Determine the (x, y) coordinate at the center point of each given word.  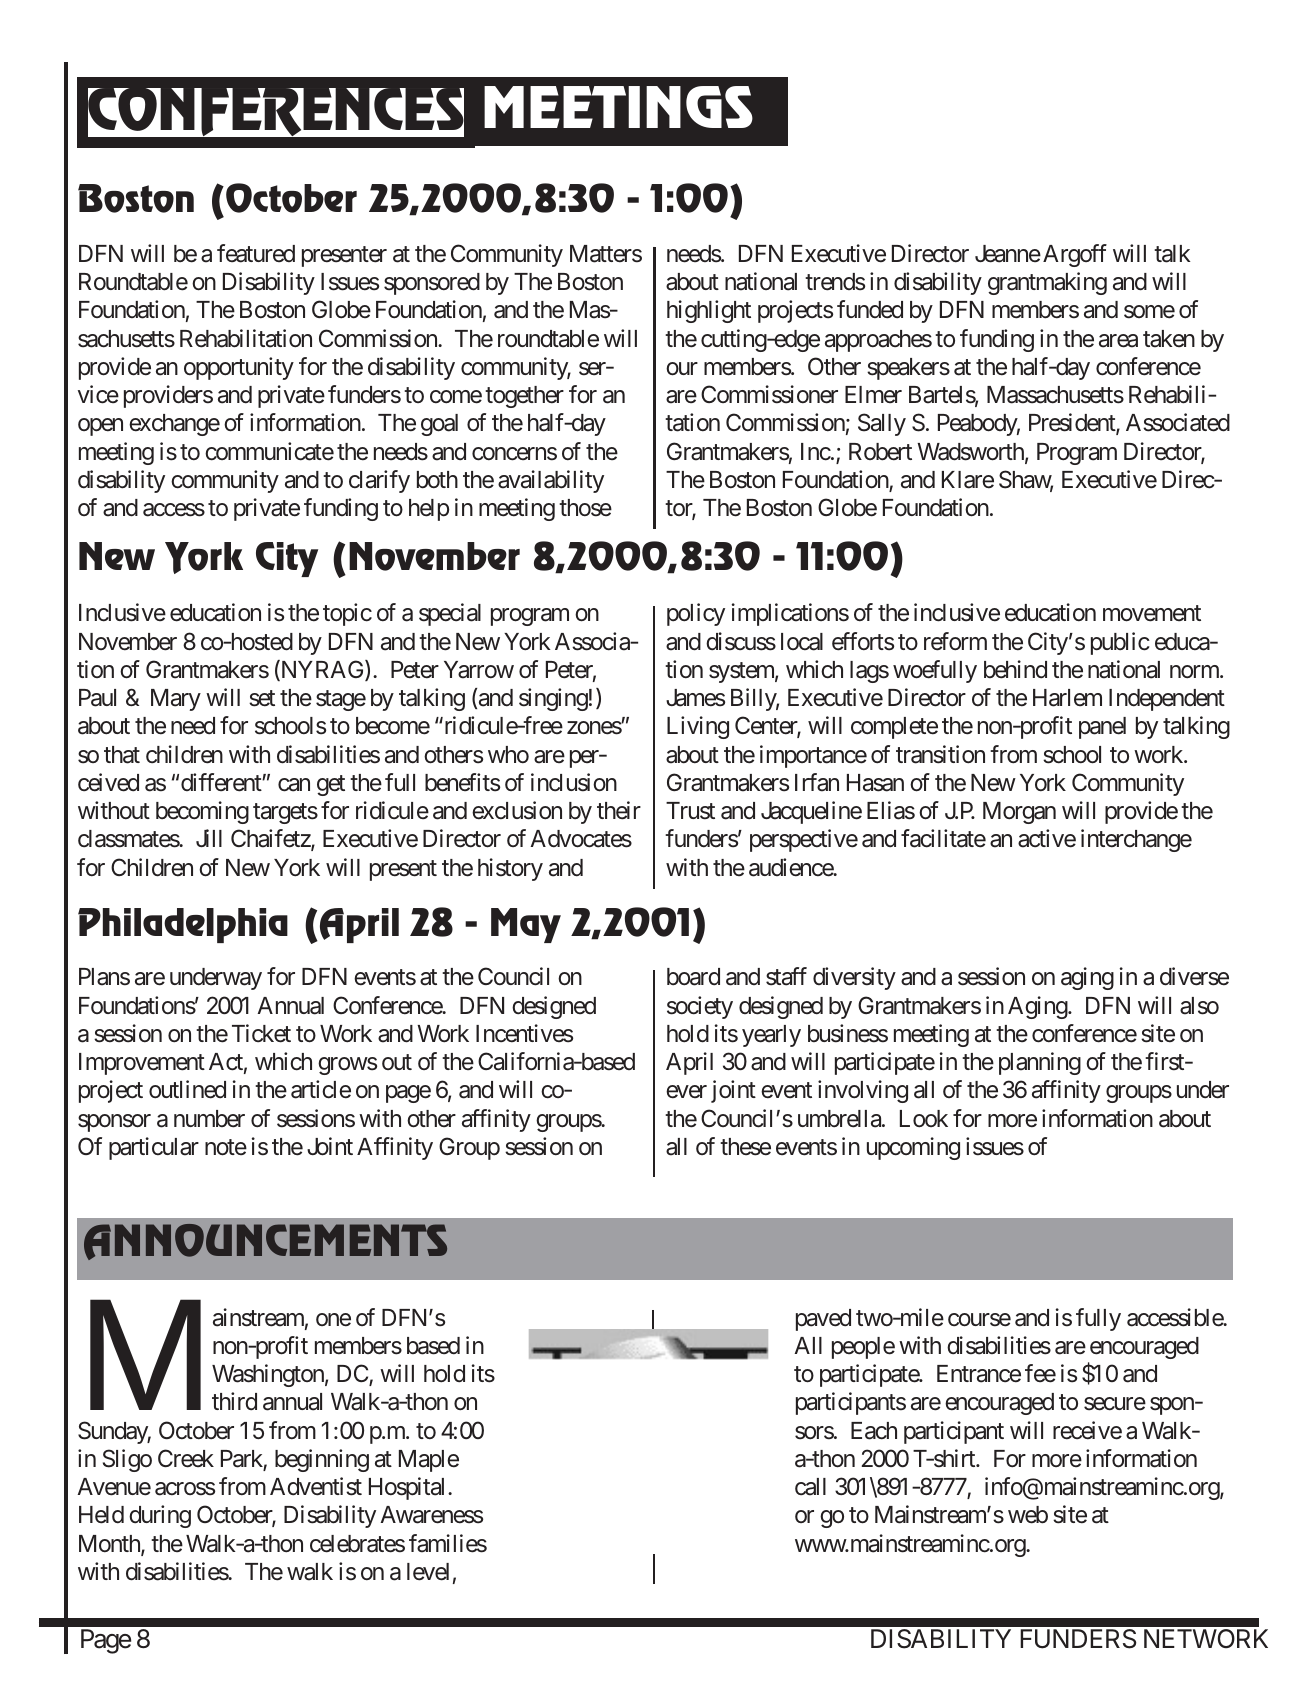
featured (256, 253)
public (1120, 643)
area (1118, 341)
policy (696, 614)
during (160, 1516)
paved (823, 1320)
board (693, 977)
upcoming (913, 1148)
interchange (1136, 840)
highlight (709, 311)
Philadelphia (183, 925)
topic (347, 614)
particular (154, 1148)
